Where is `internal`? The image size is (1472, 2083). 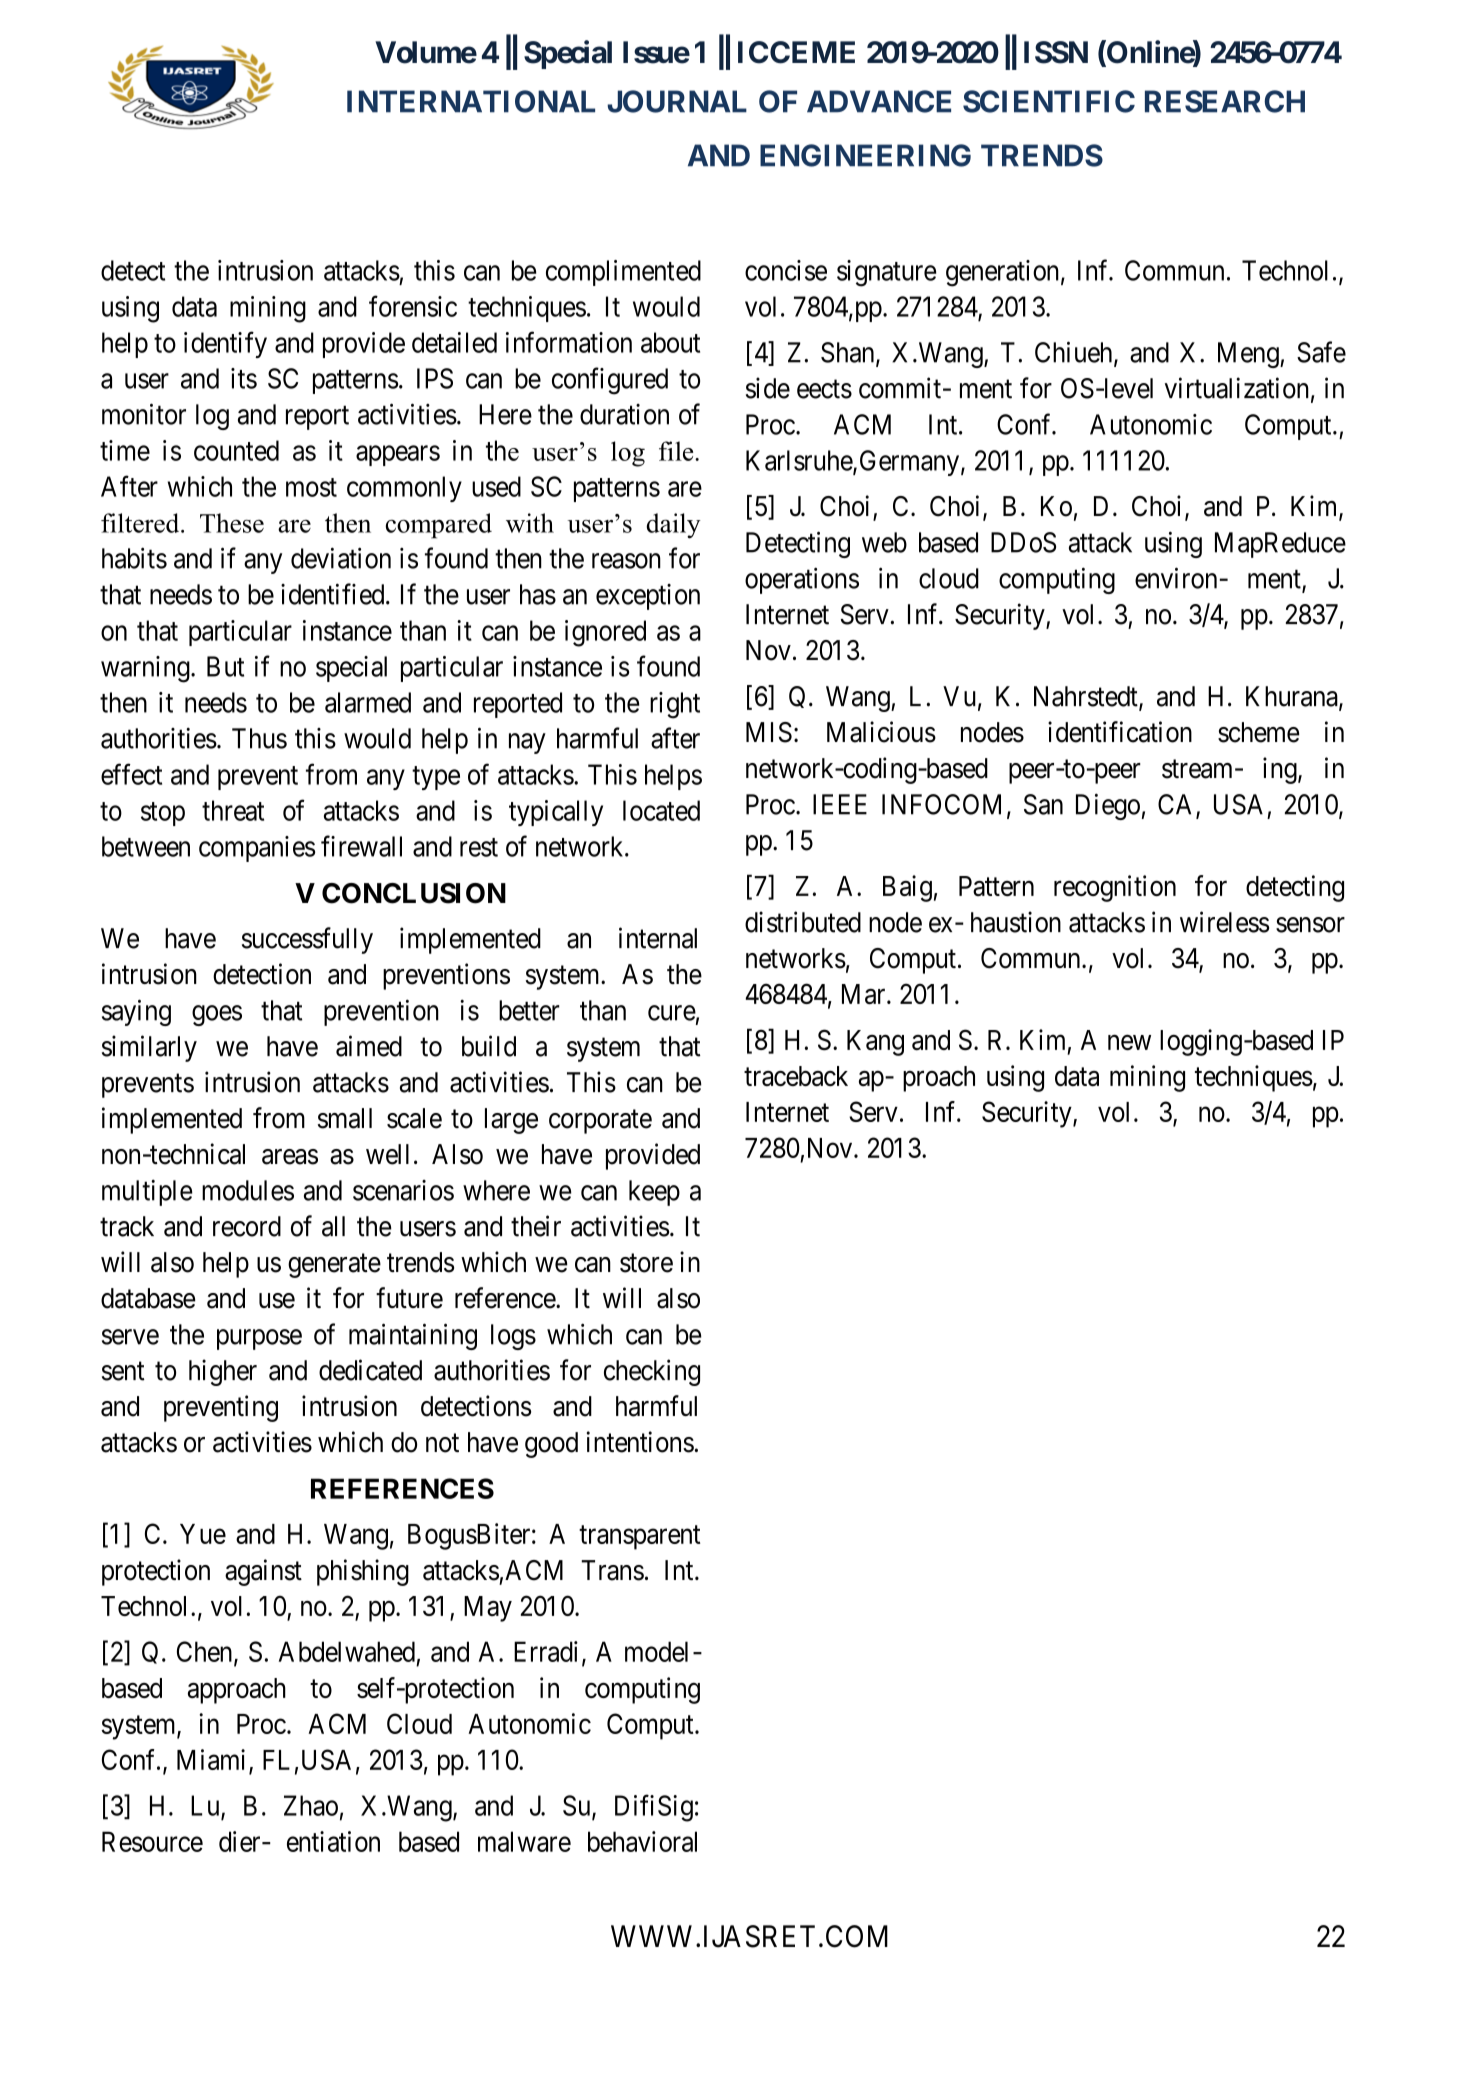
internal is located at coordinates (658, 938).
